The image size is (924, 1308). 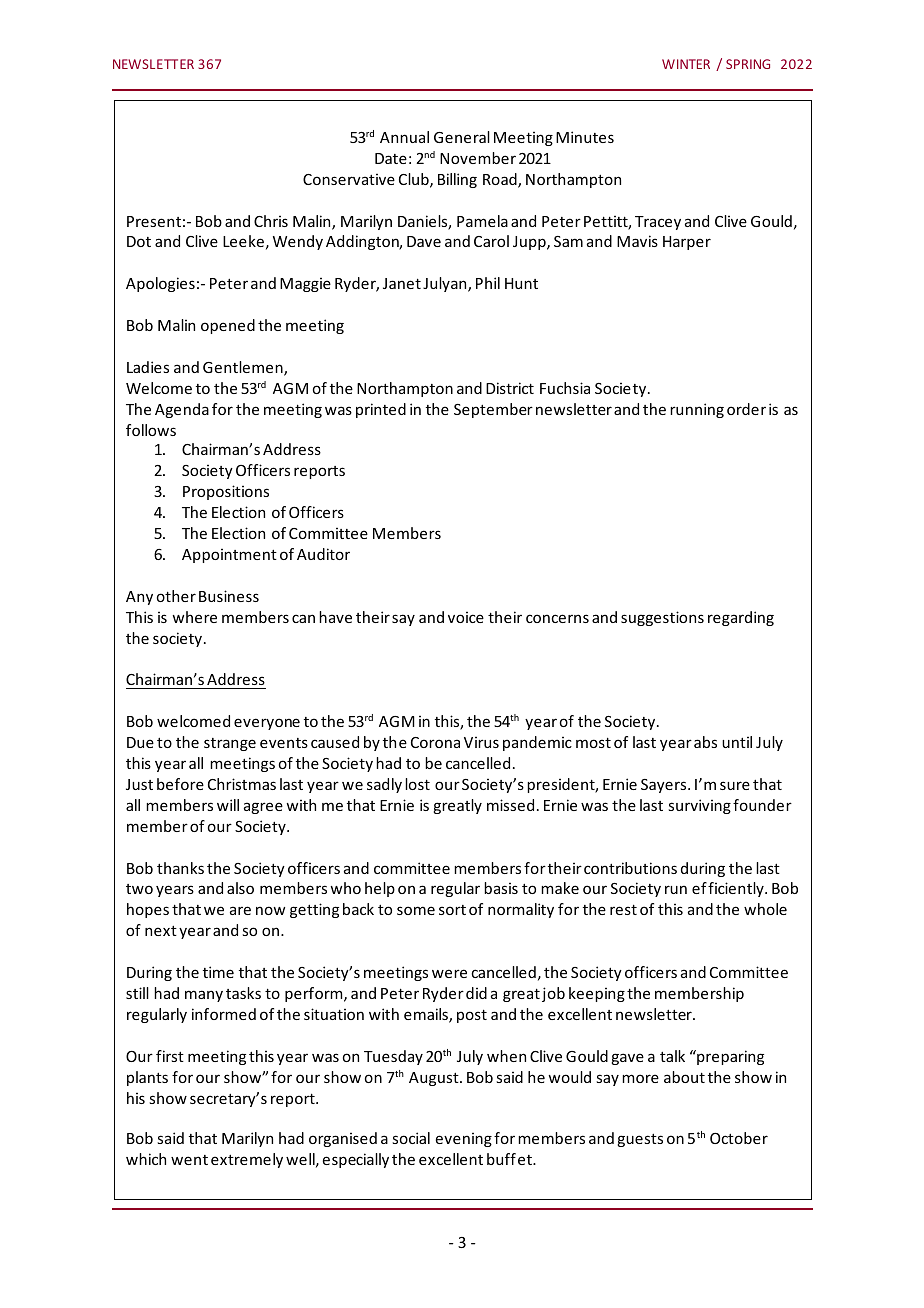 I want to click on General, so click(x=462, y=137).
